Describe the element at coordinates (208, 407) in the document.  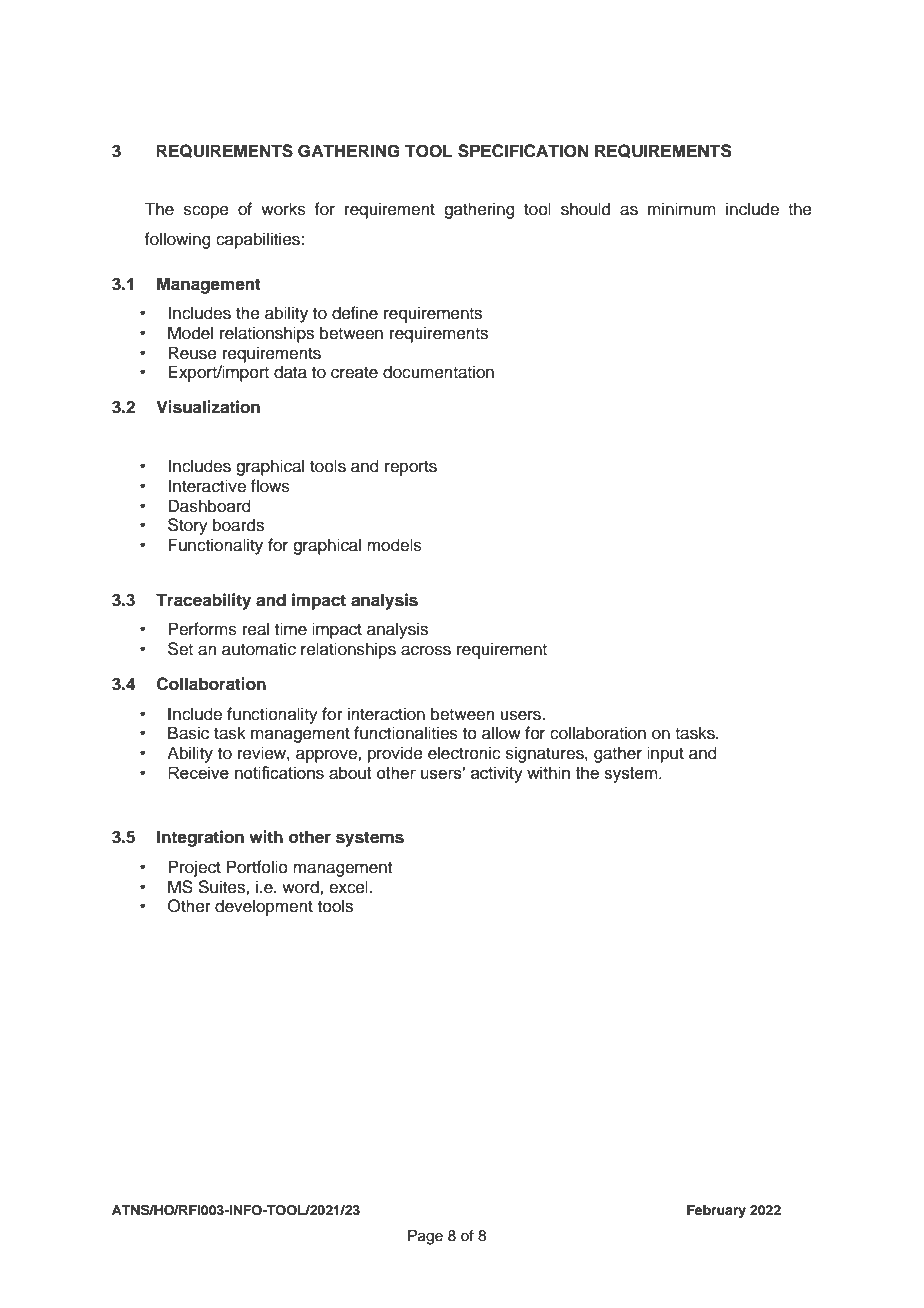
I see `Visualization` at that location.
